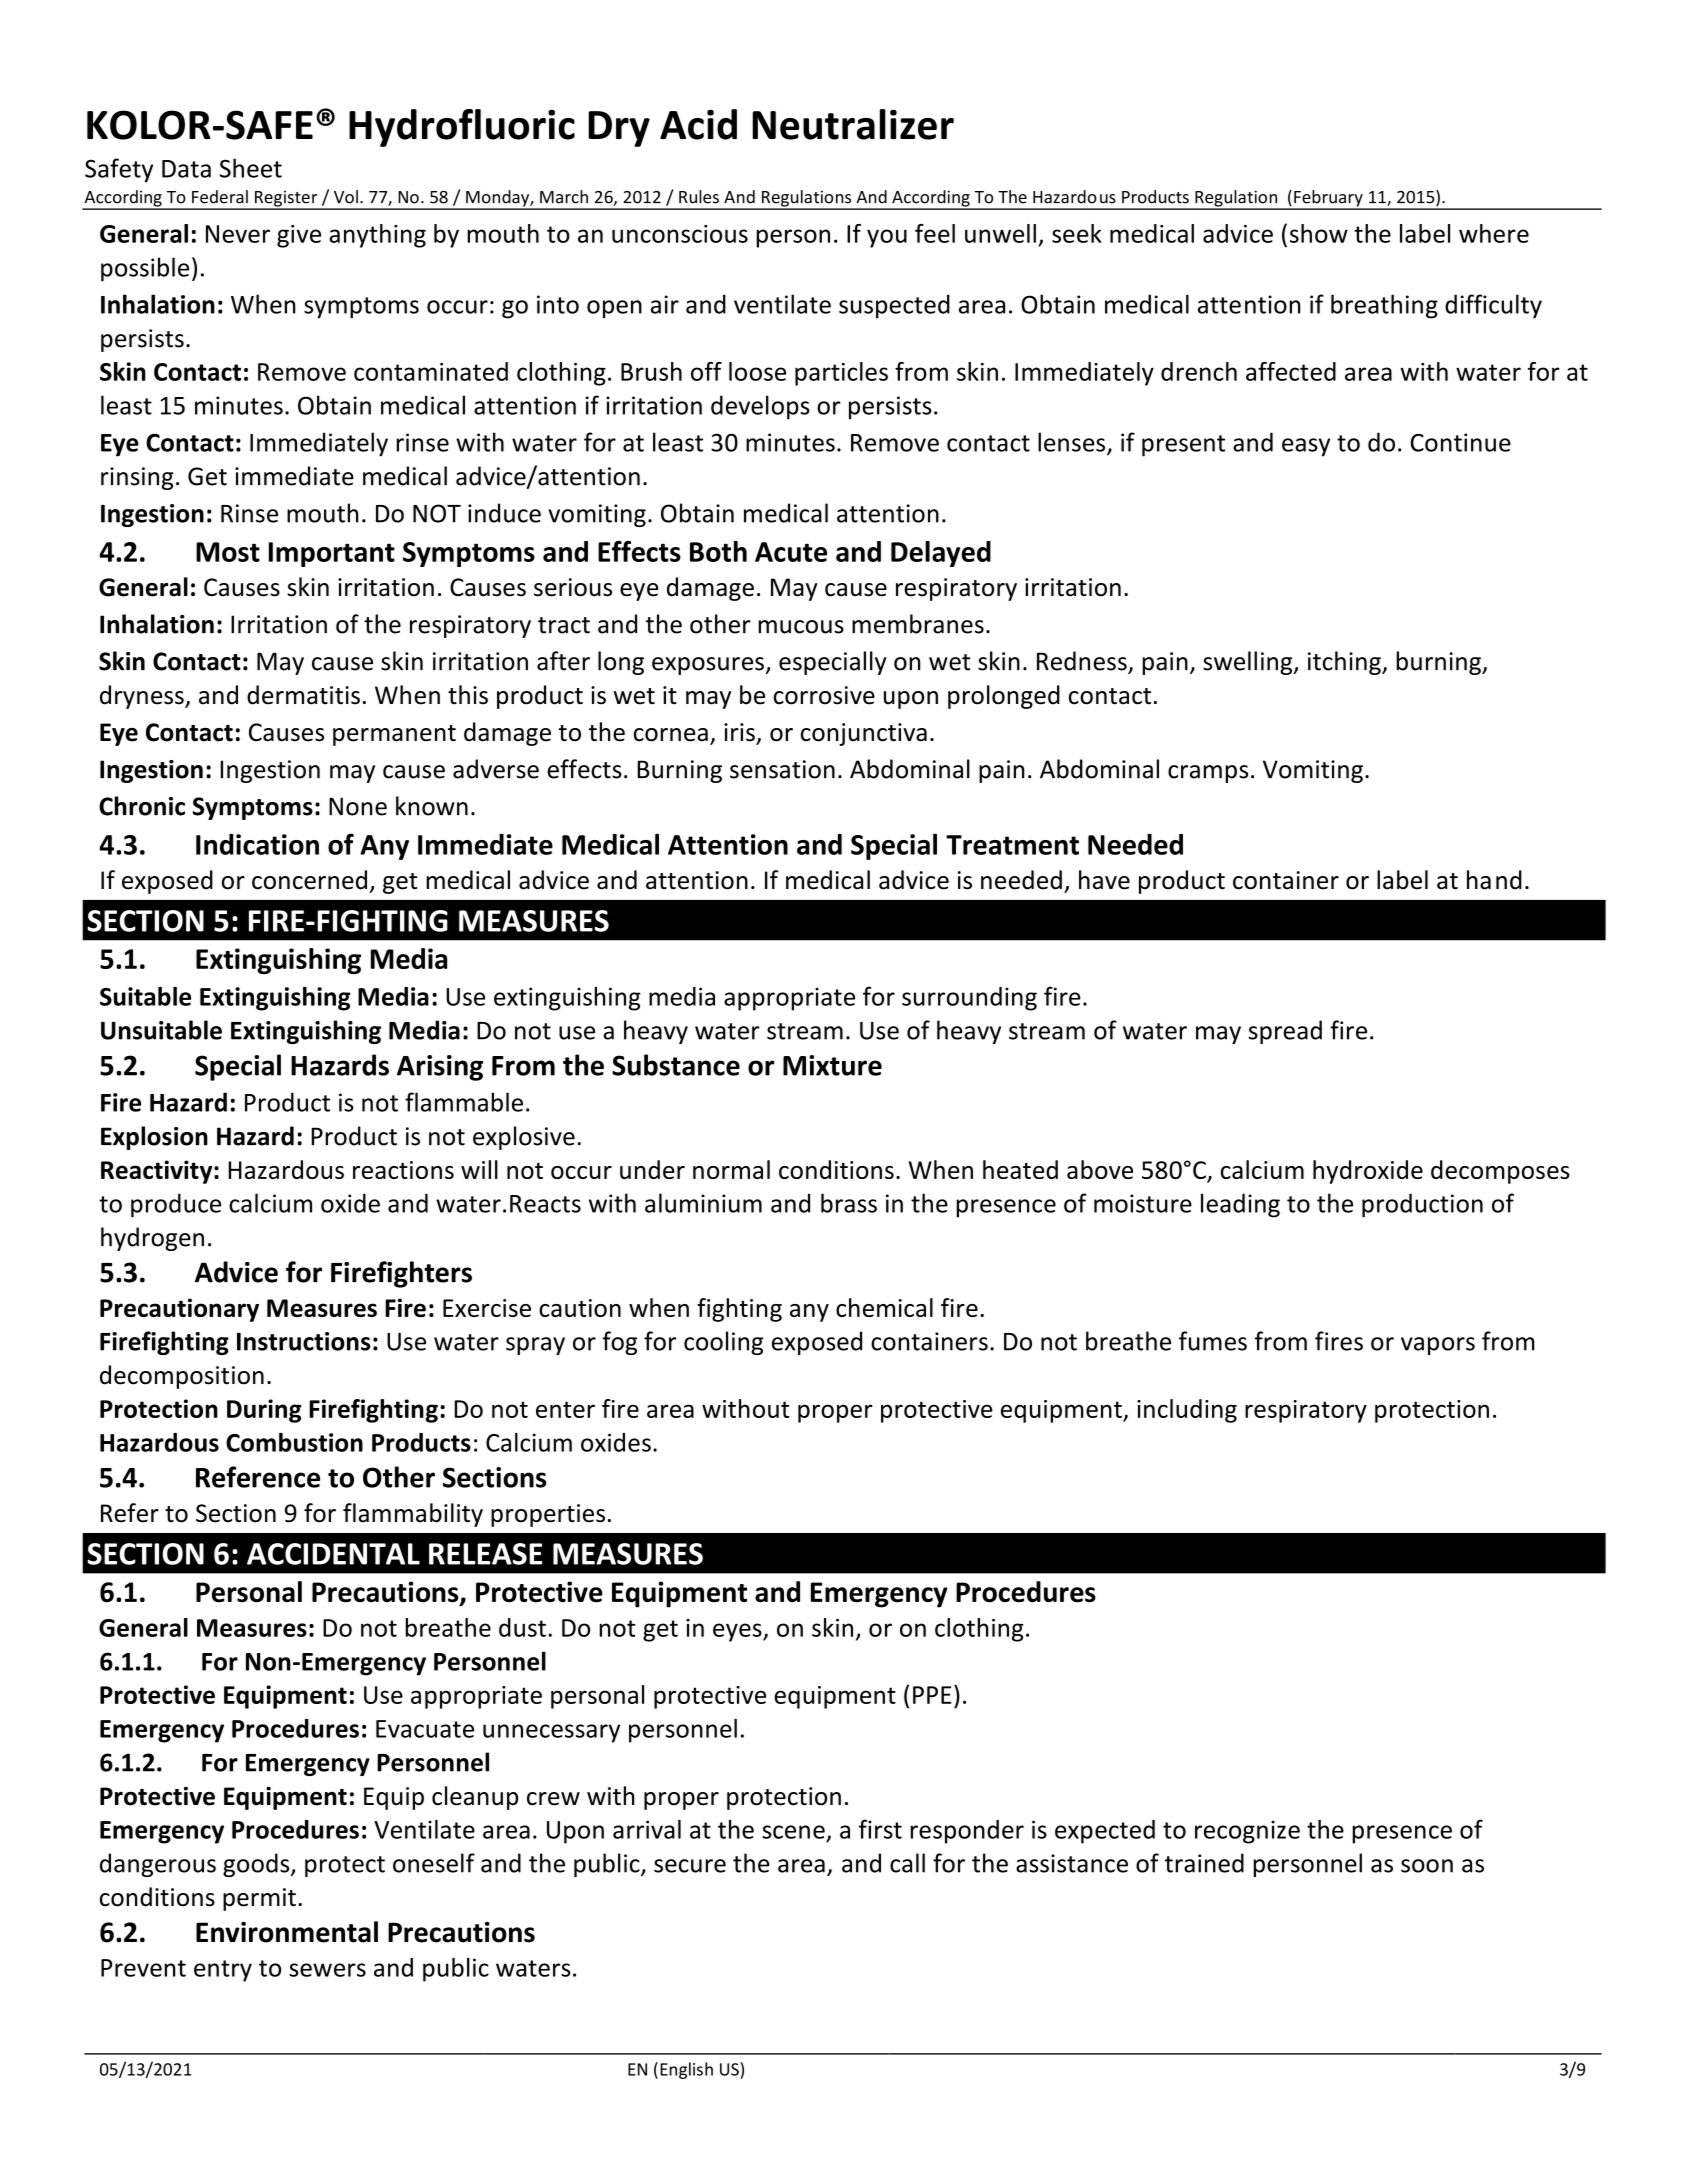 The image size is (1688, 2184). What do you see at coordinates (1285, 1032) in the screenshot?
I see `spread` at bounding box center [1285, 1032].
